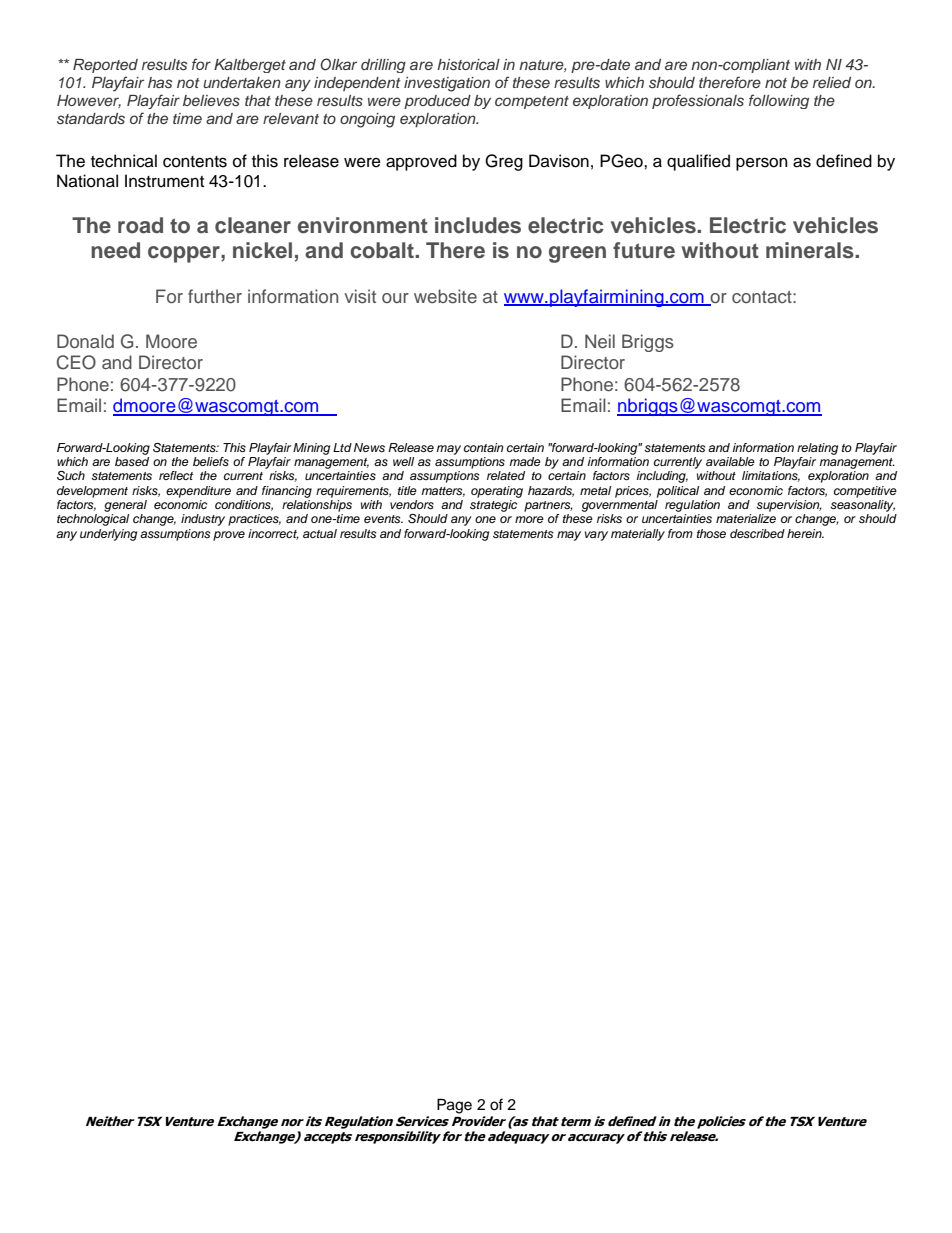 This page has width=952, height=1233. What do you see at coordinates (160, 83) in the page?
I see `has` at bounding box center [160, 83].
